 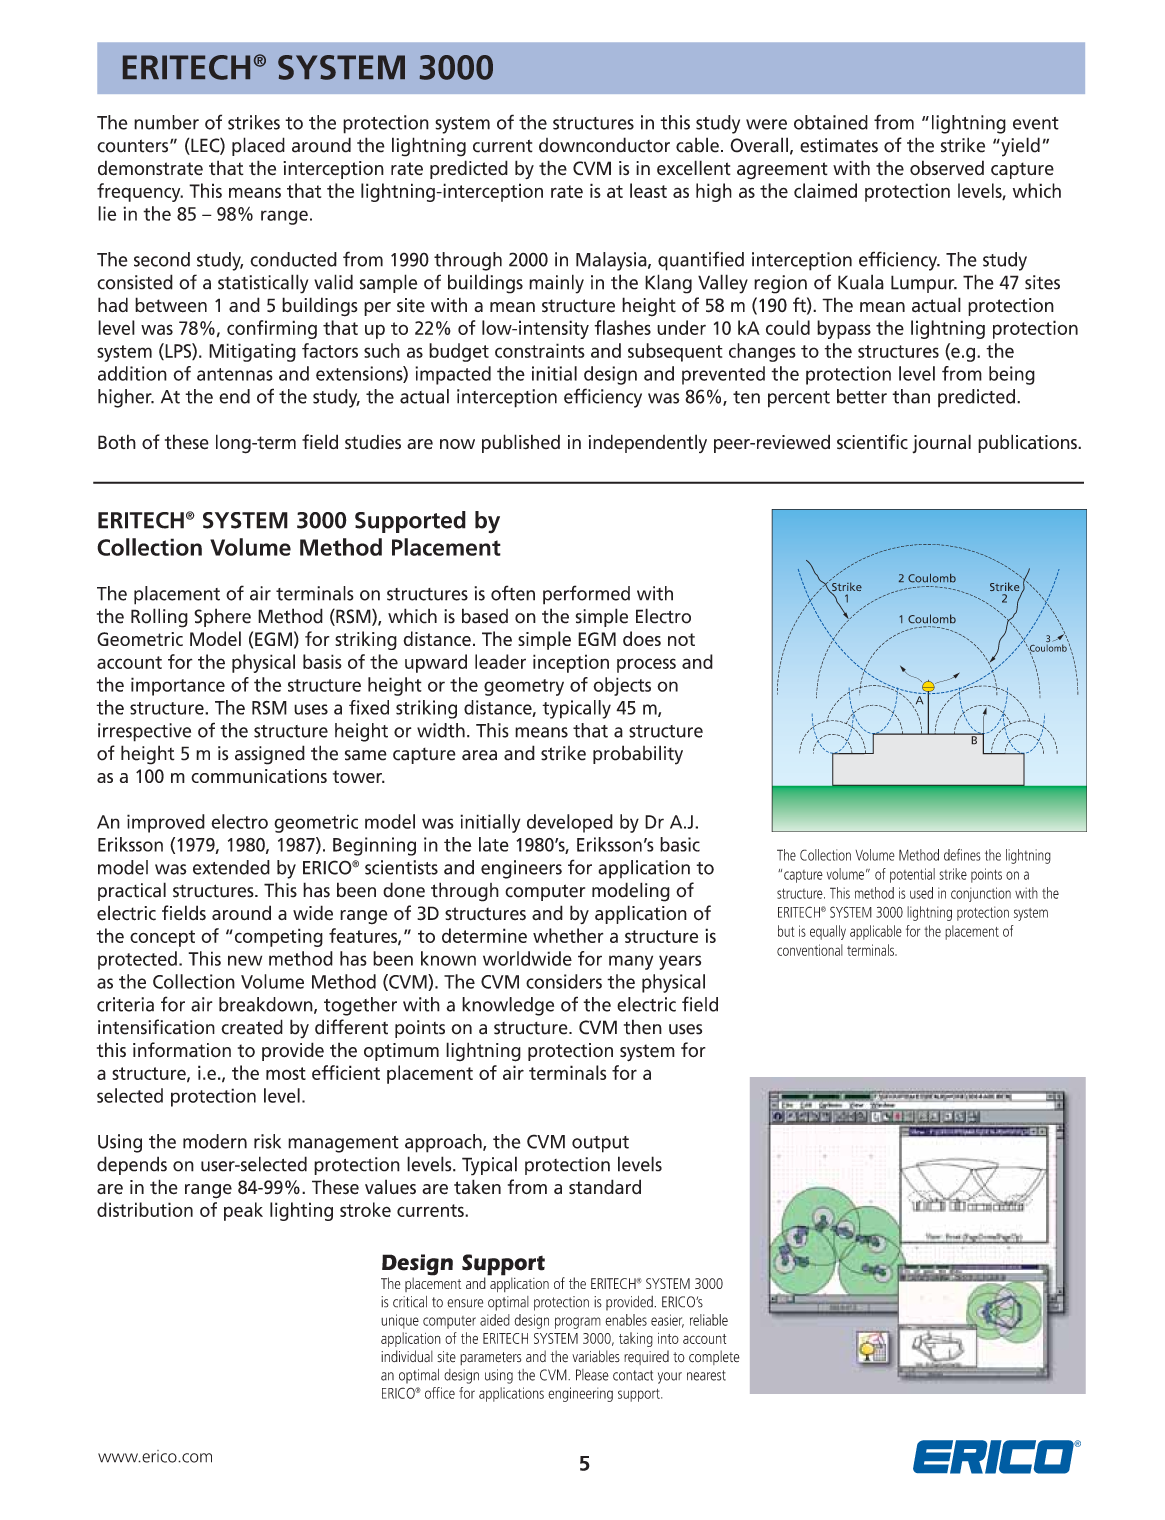 I want to click on communications, so click(x=259, y=776).
